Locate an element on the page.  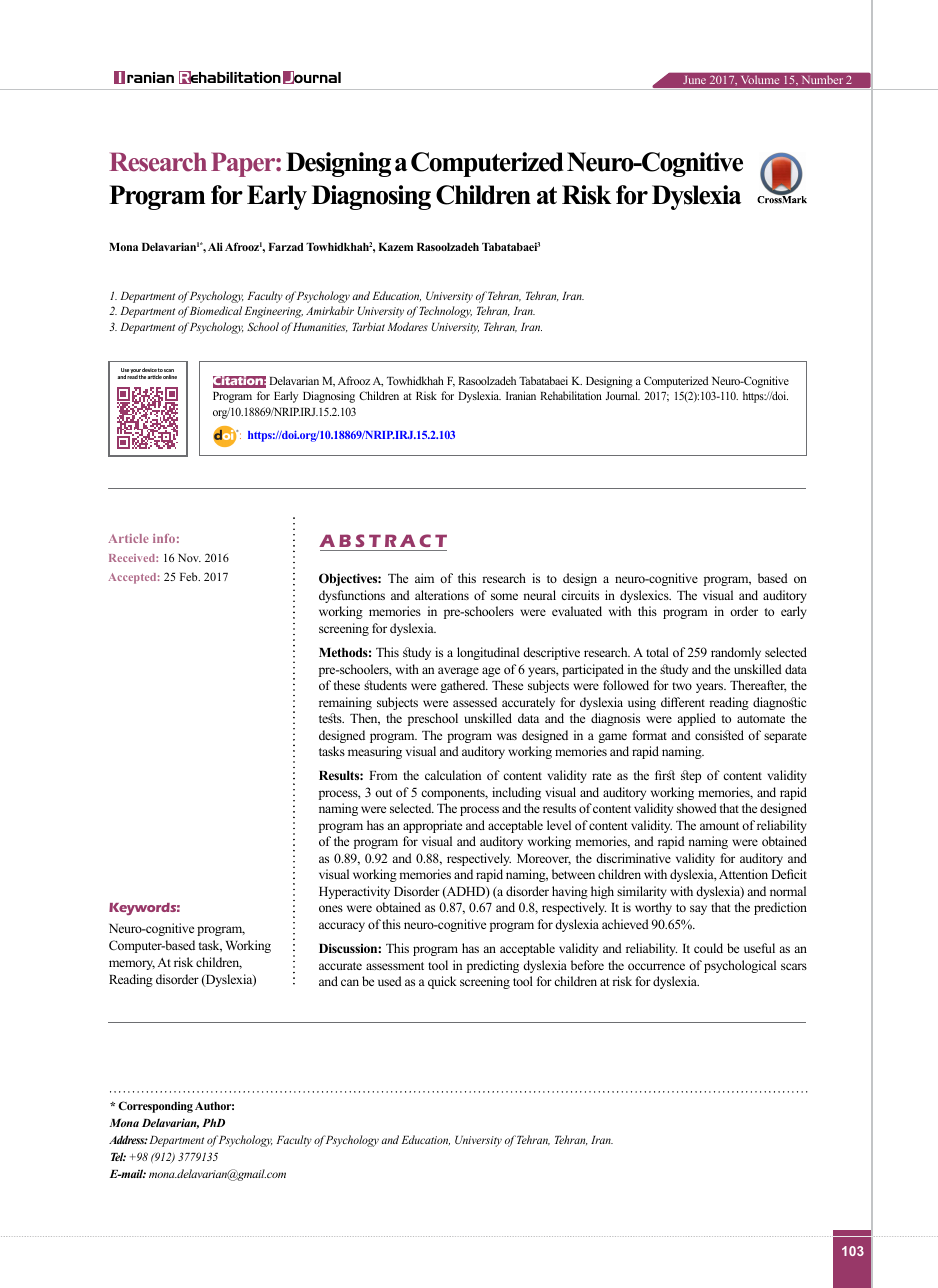
info is located at coordinates (164, 538).
